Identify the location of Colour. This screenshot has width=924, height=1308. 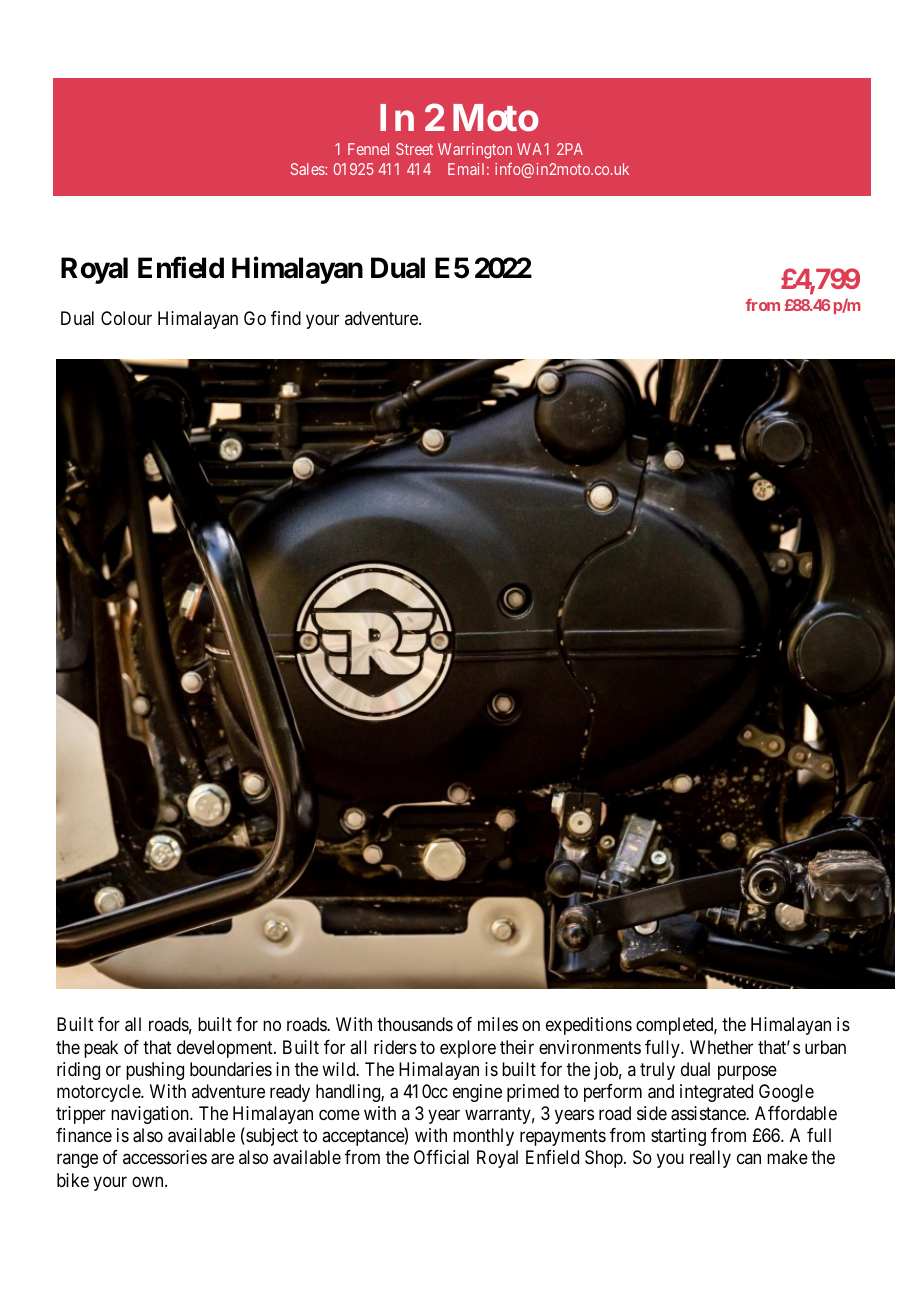
(126, 318).
